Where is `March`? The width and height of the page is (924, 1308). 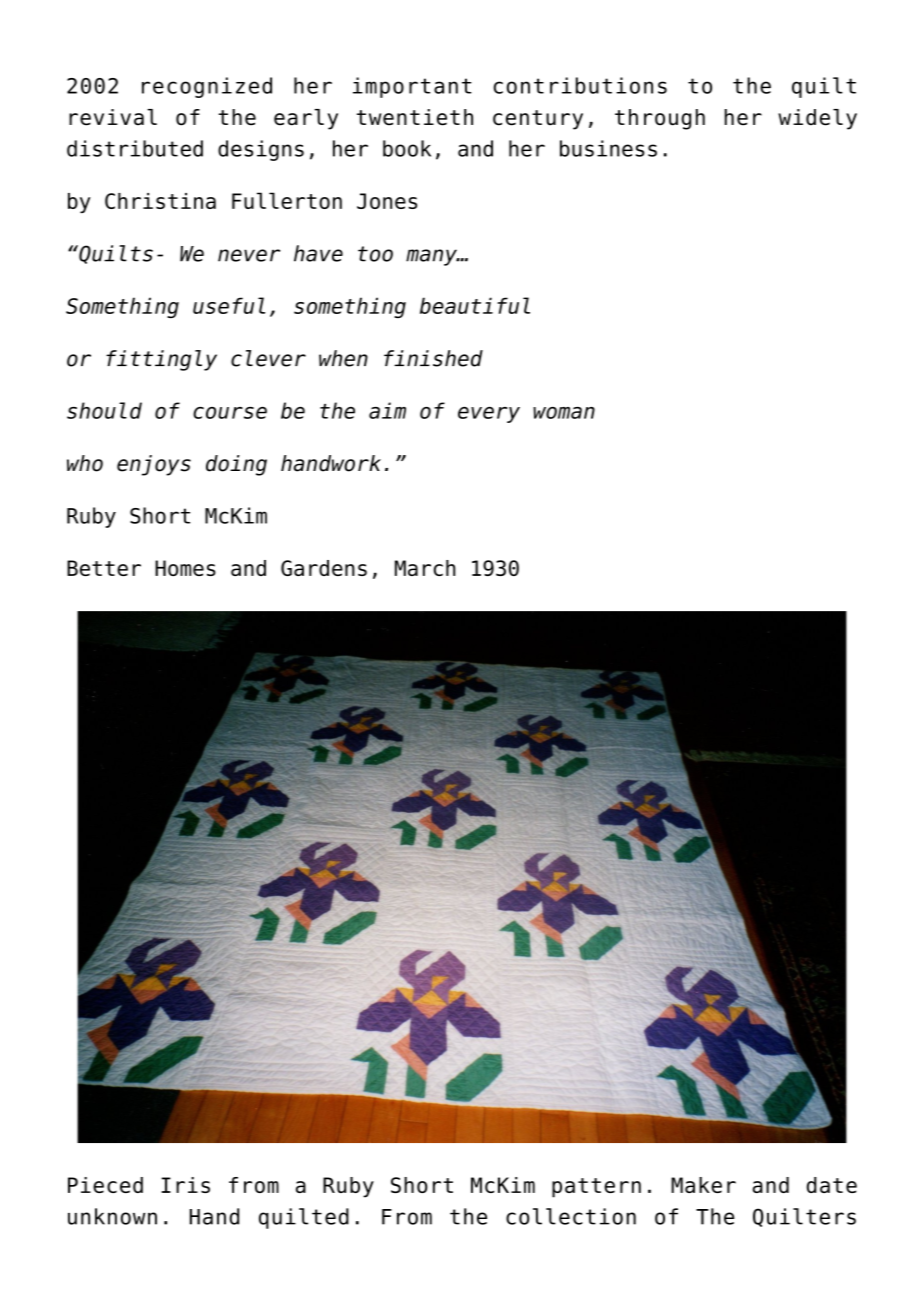
March is located at coordinates (425, 568).
